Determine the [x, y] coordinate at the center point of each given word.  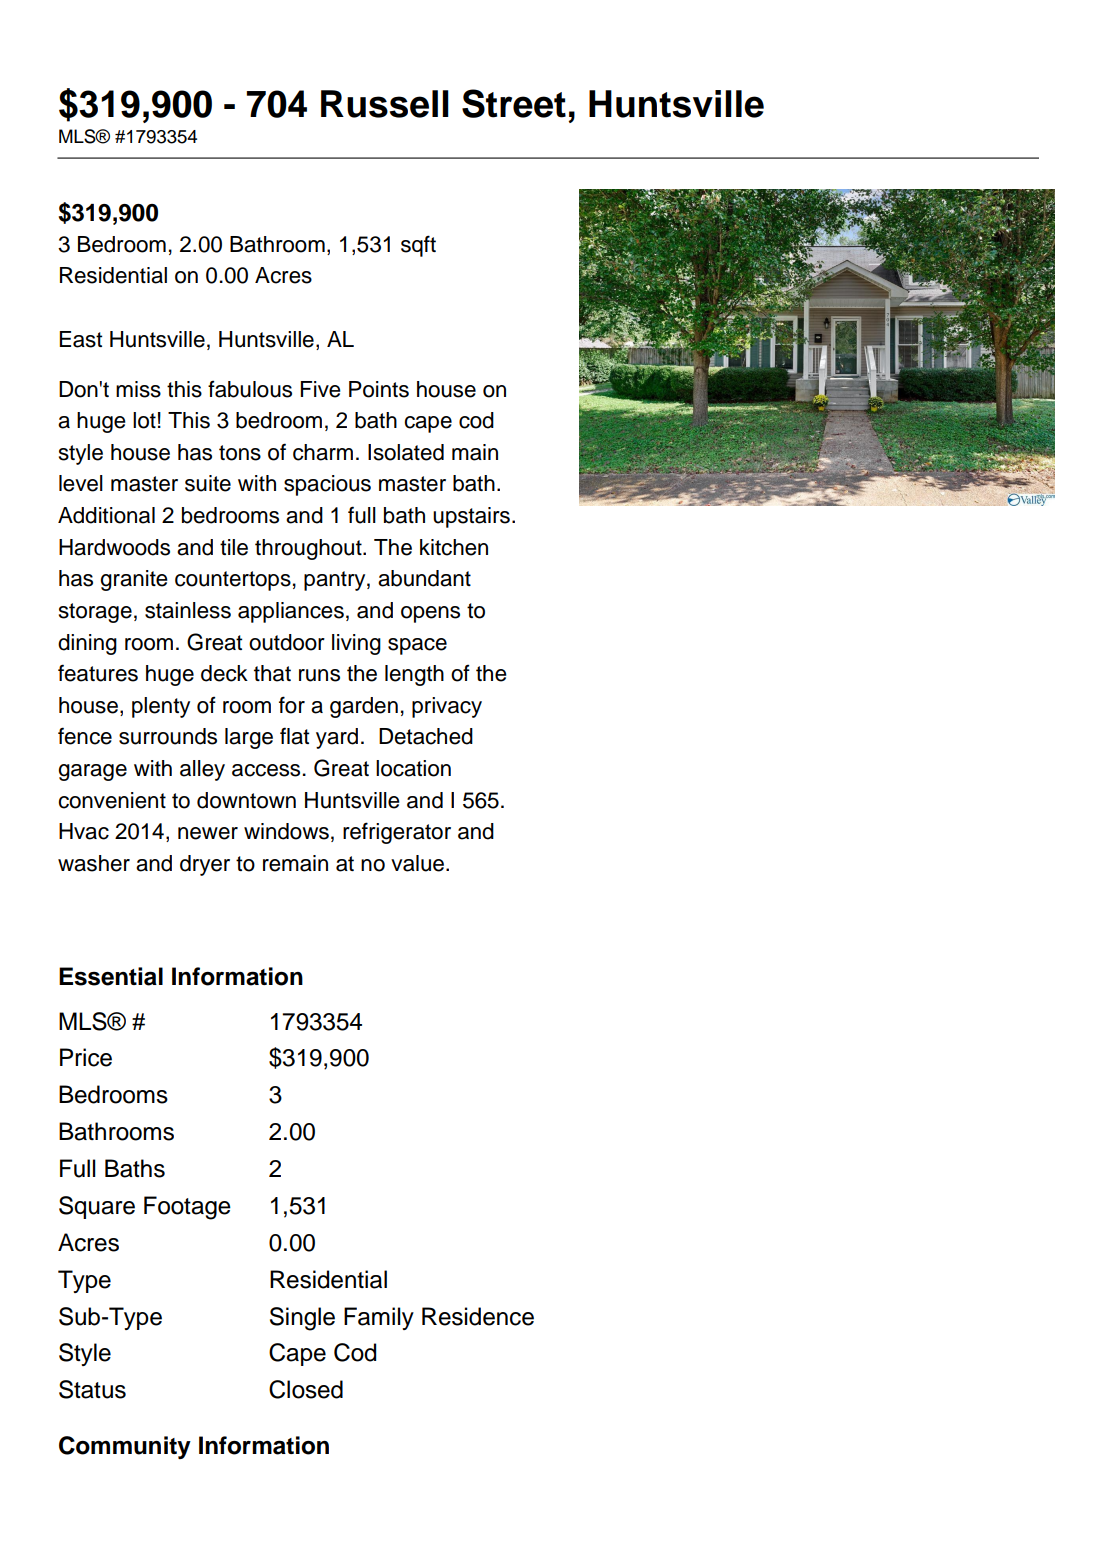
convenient [112, 800]
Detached [426, 736]
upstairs [471, 517]
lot [144, 420]
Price [86, 1057]
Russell [385, 104]
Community [125, 1447]
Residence [478, 1316]
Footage [187, 1208]
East [80, 339]
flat [294, 736]
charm [323, 452]
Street [514, 103]
